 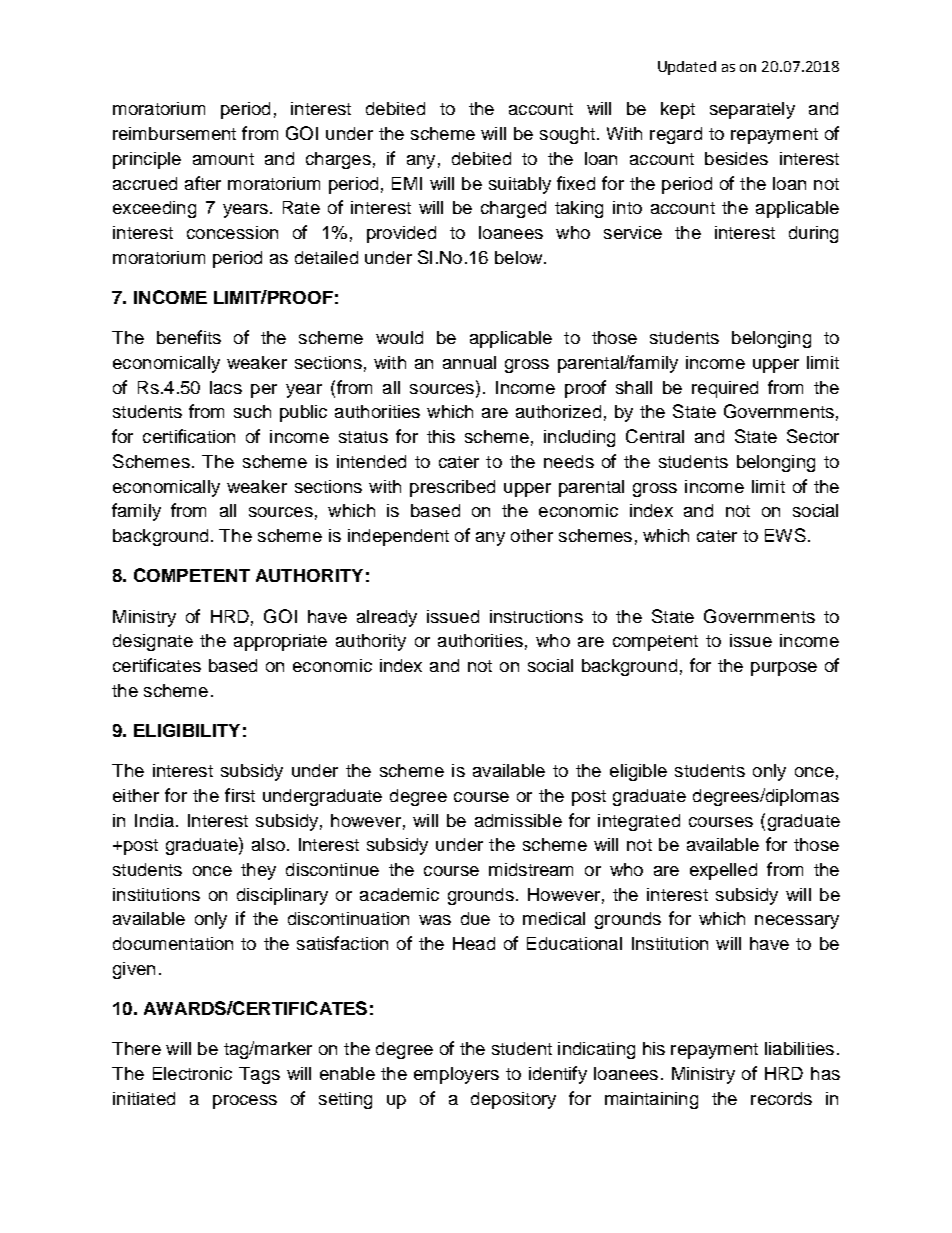 I want to click on Electronic, so click(x=192, y=1073).
